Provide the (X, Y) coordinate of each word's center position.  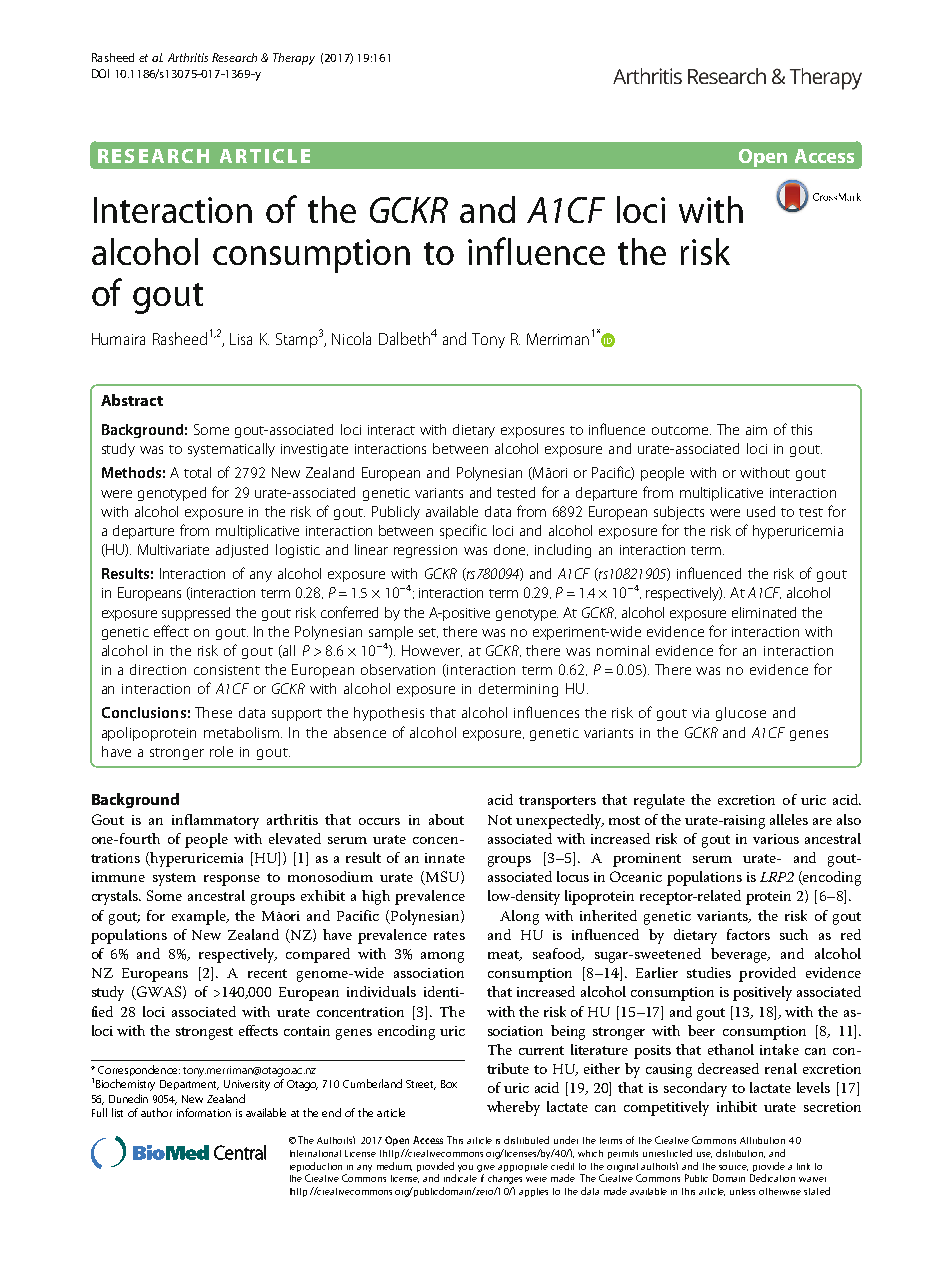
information (204, 1112)
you (465, 1168)
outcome (681, 430)
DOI (100, 73)
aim (756, 430)
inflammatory (215, 821)
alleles (789, 819)
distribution (740, 1153)
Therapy (294, 59)
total (197, 472)
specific (463, 531)
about (446, 819)
